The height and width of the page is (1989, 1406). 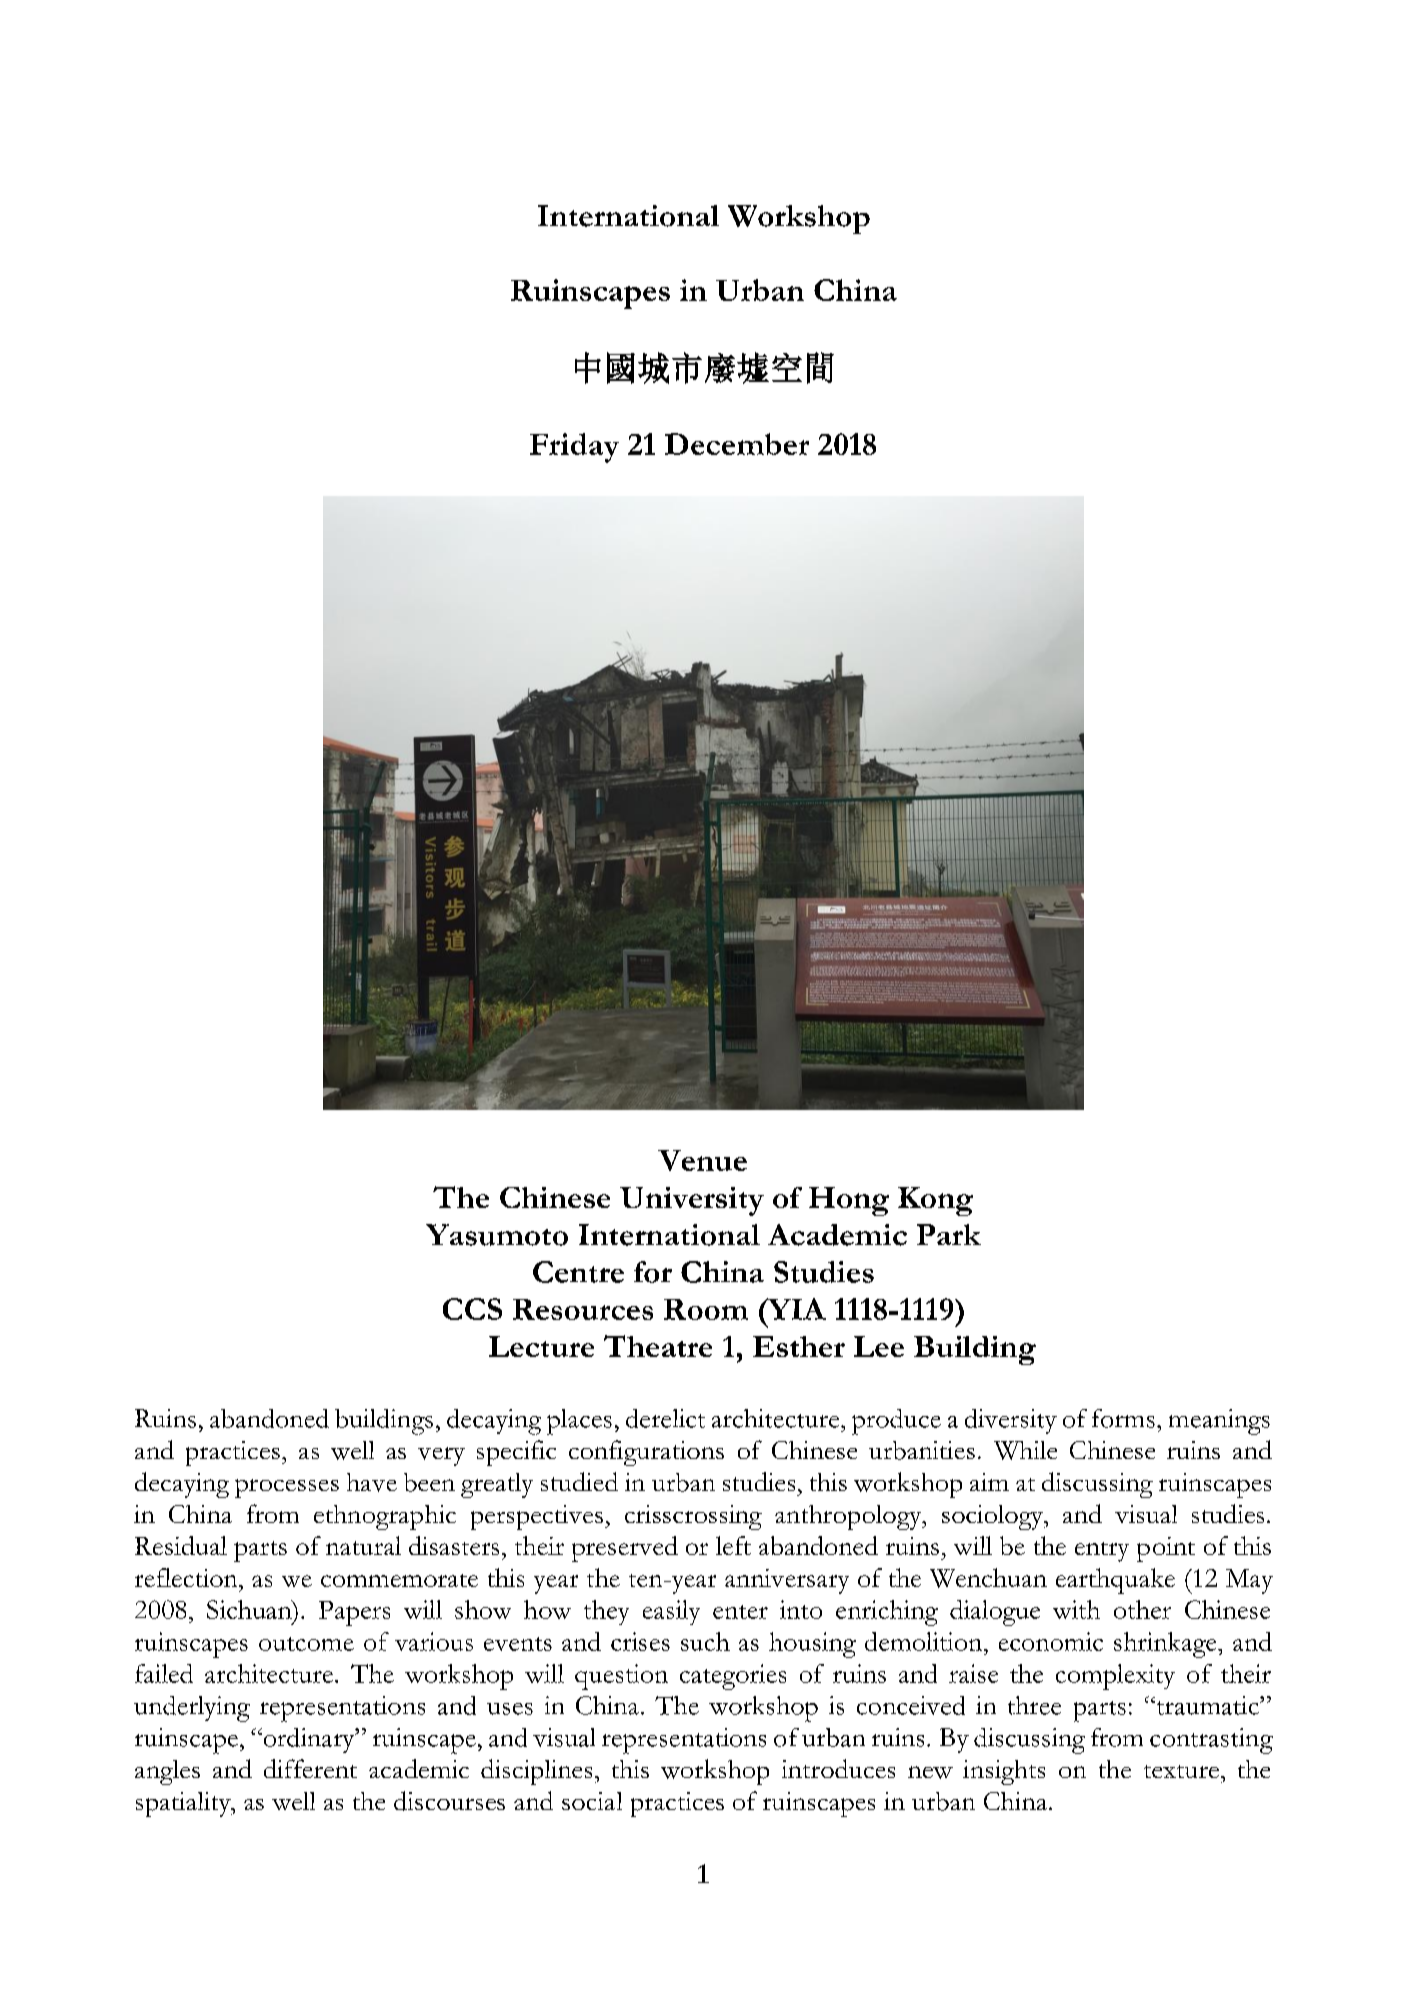 What do you see at coordinates (1123, 1418) in the page?
I see `forms` at bounding box center [1123, 1418].
